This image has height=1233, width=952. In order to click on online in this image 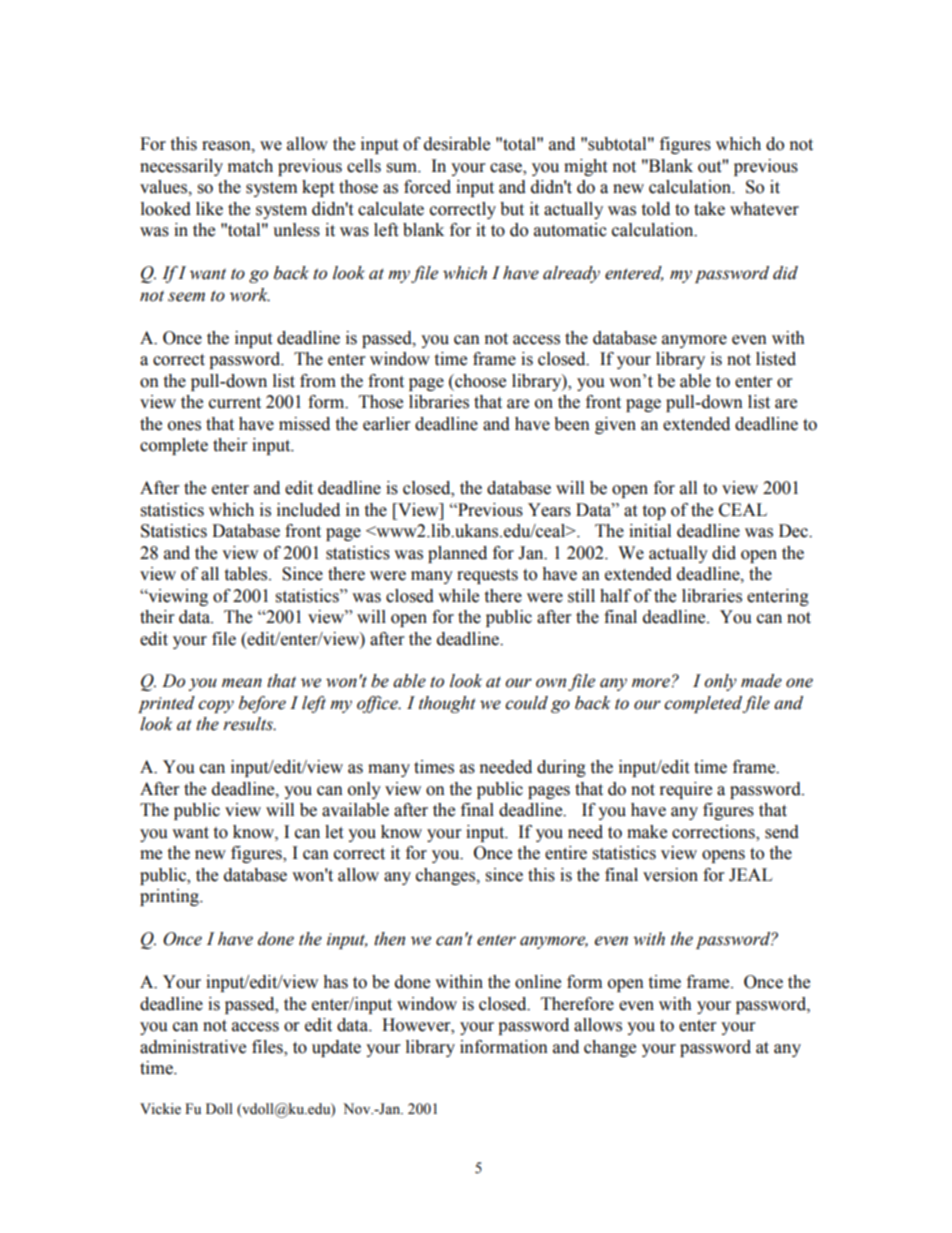, I will do `click(538, 982)`.
